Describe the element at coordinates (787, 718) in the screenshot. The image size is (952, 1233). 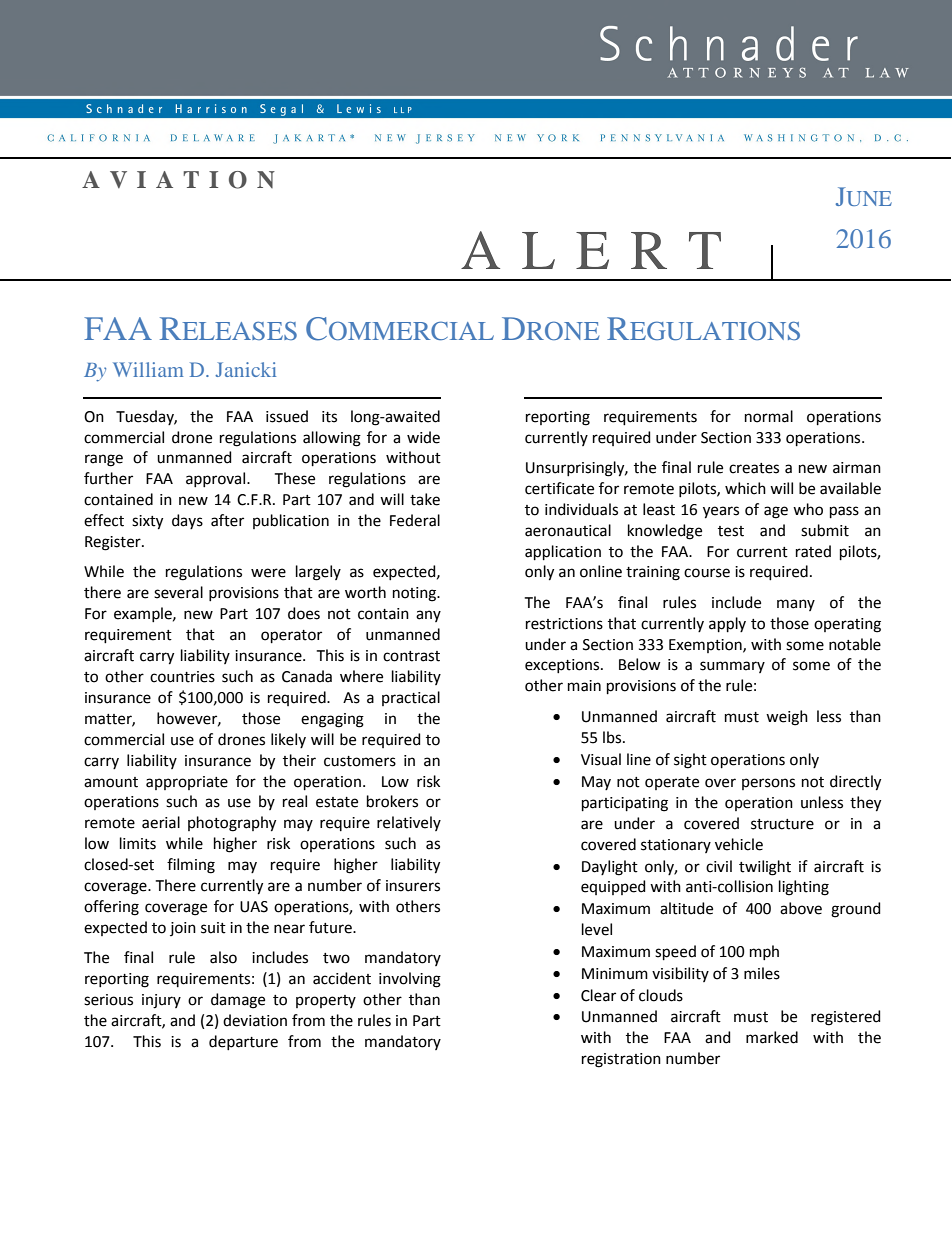
I see `weigh` at that location.
